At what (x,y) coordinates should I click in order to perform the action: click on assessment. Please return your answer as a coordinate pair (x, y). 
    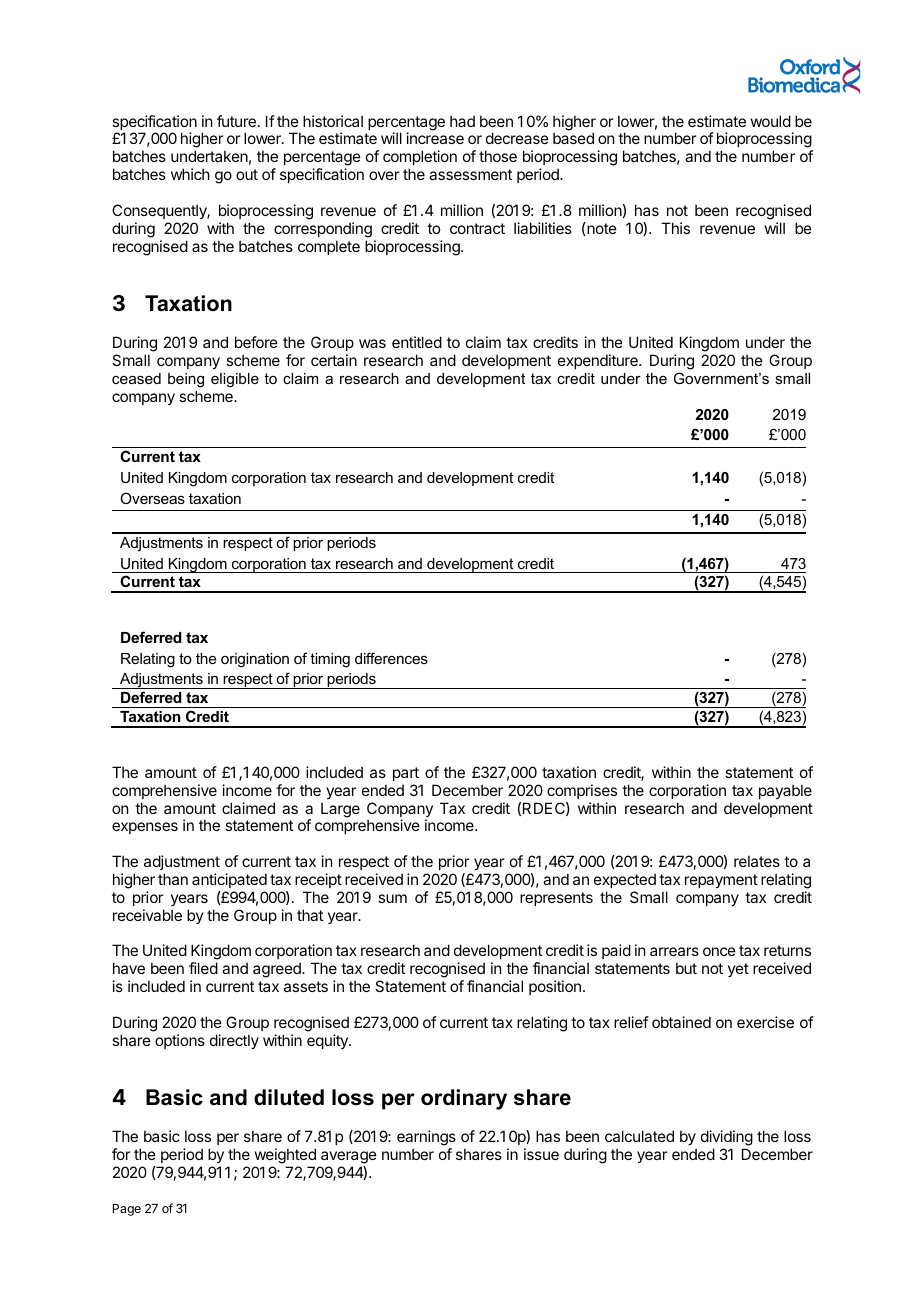
    Looking at the image, I should click on (470, 174).
